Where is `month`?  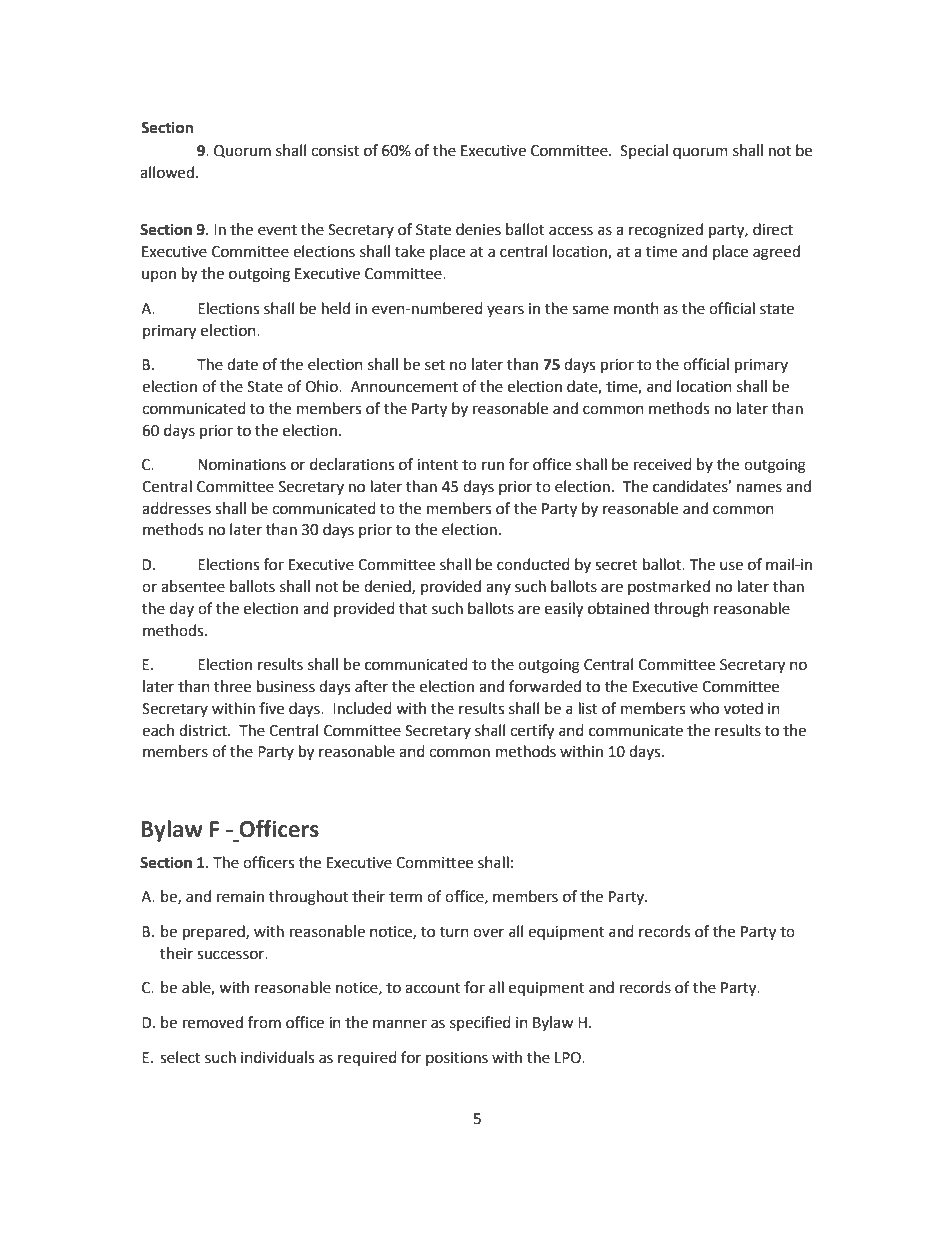 month is located at coordinates (636, 308).
